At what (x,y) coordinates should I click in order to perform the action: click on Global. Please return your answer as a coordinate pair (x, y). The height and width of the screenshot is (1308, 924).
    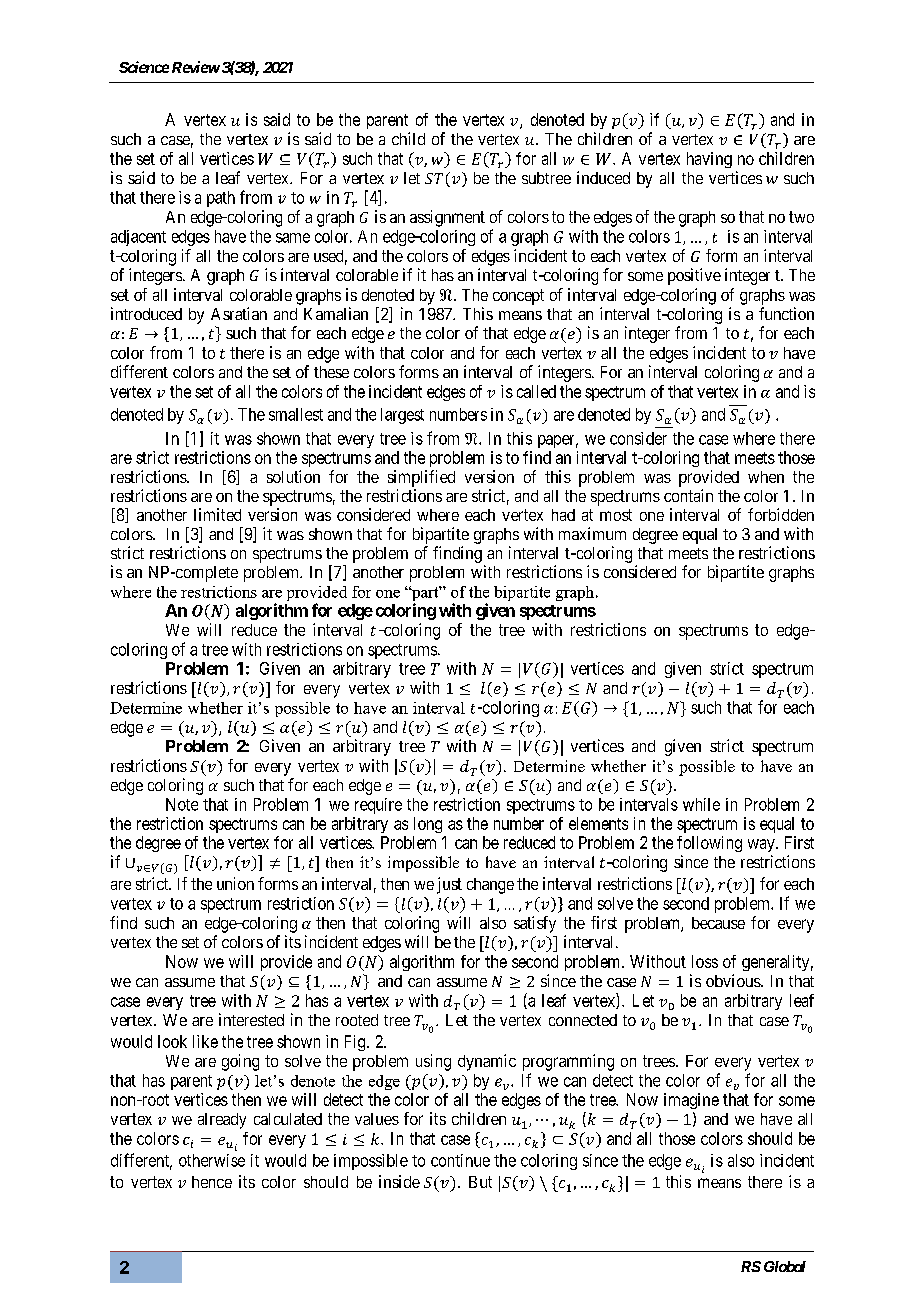
    Looking at the image, I should click on (785, 1266).
